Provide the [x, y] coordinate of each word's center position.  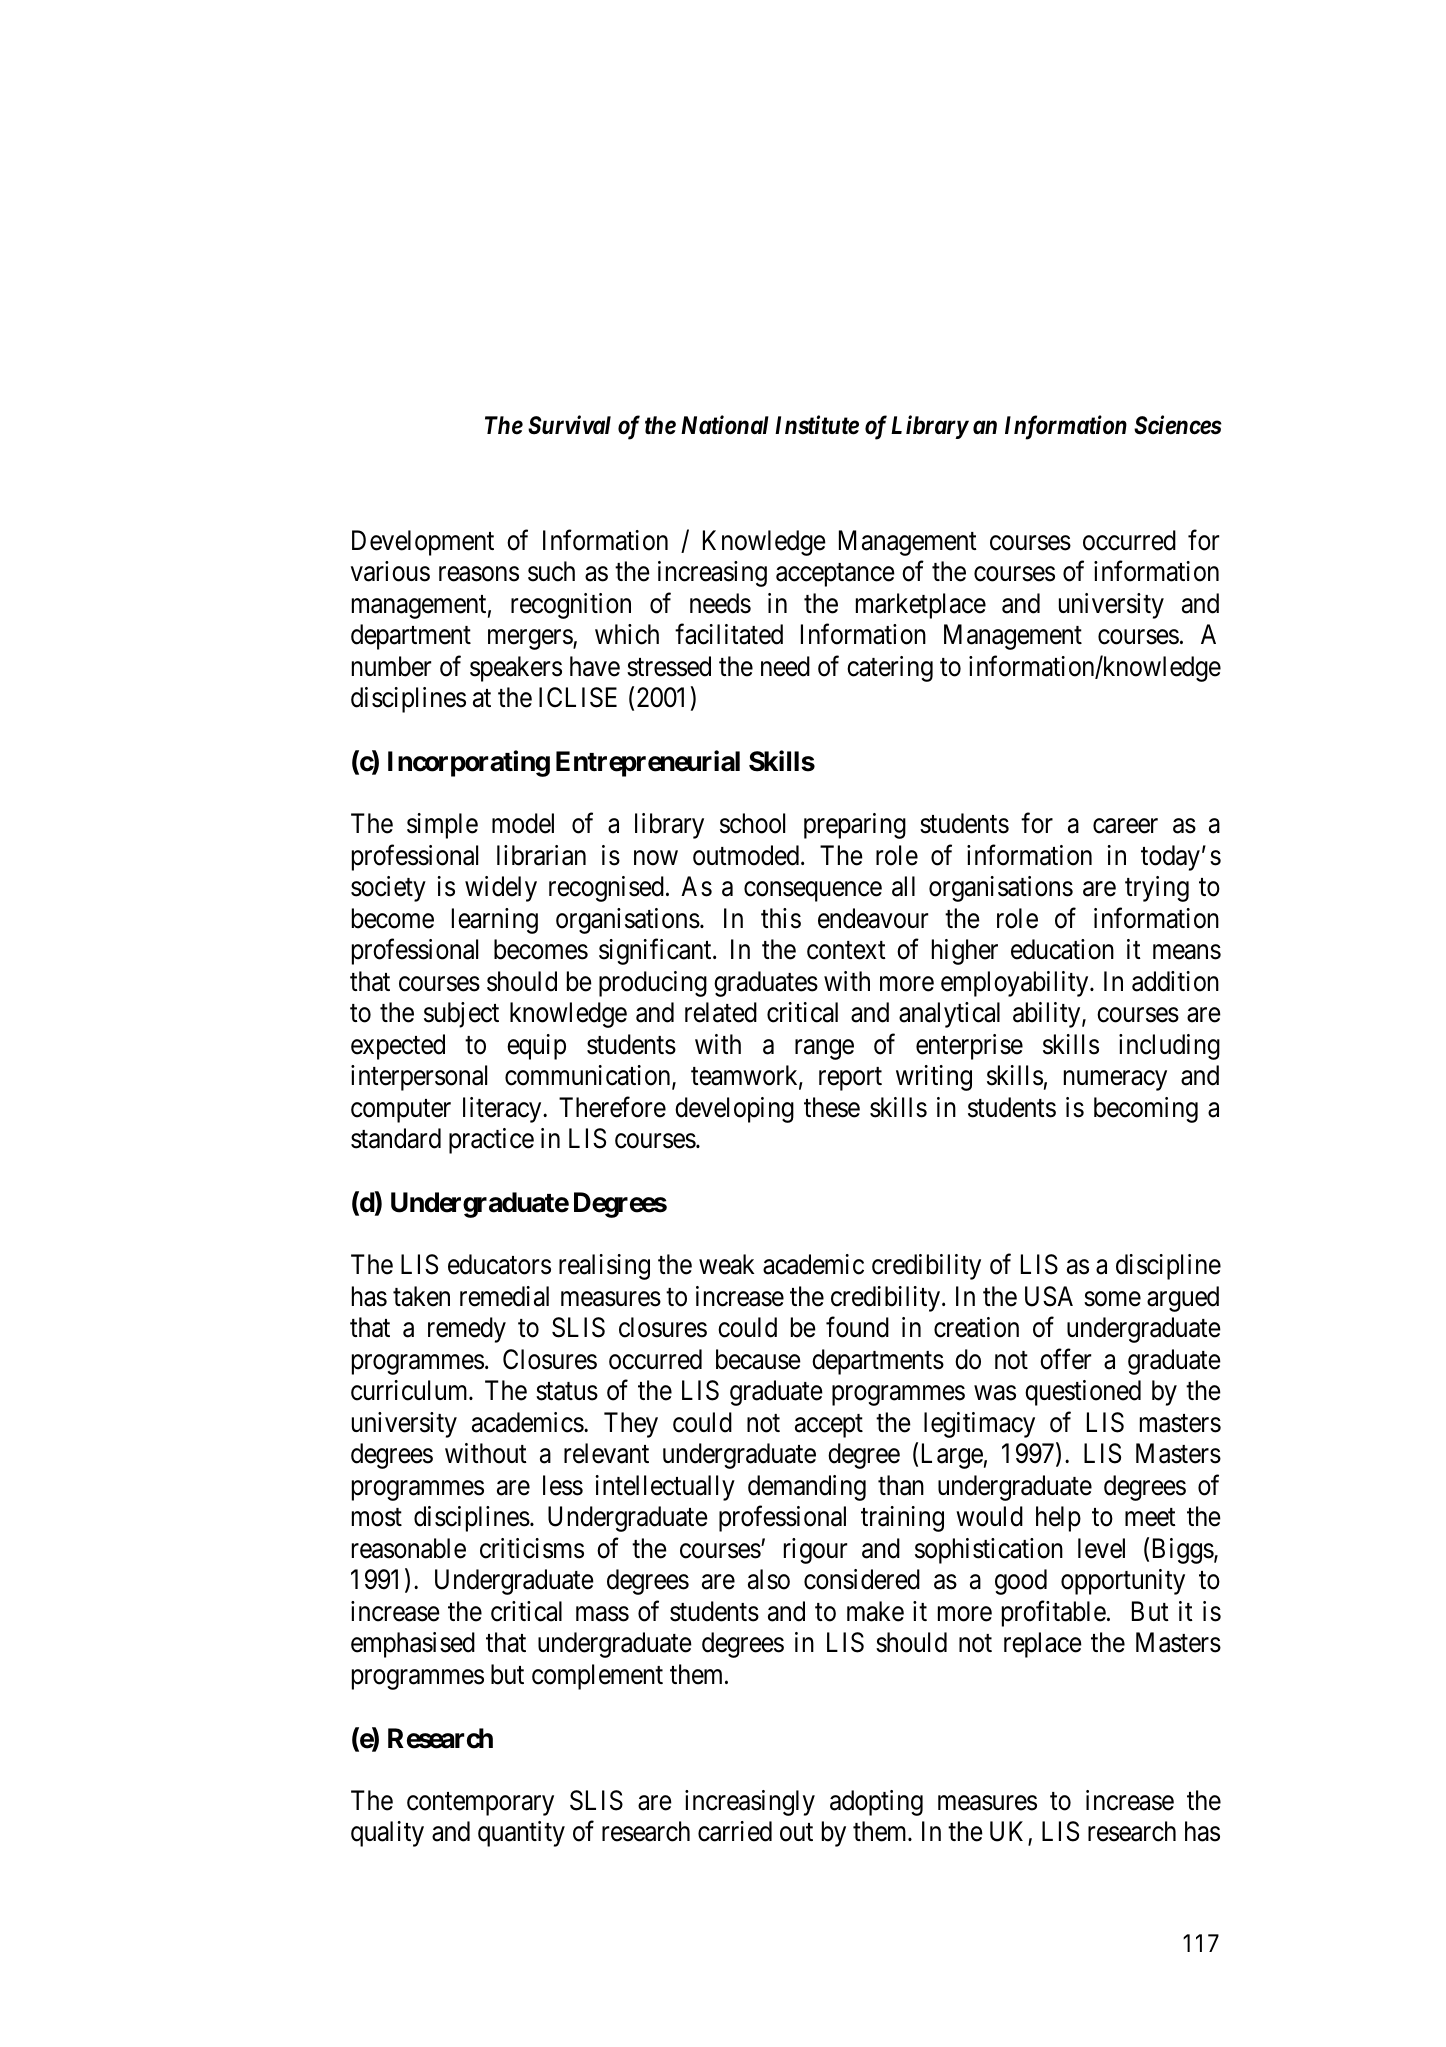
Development [423, 543]
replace [1043, 1645]
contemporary [480, 1804]
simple [442, 826]
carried [735, 1831]
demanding [807, 1488]
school [752, 823]
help [1058, 1519]
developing [734, 1110]
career [1125, 826]
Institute [817, 425]
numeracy [1115, 1081]
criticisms [532, 1548]
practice [491, 1141]
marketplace [921, 606]
